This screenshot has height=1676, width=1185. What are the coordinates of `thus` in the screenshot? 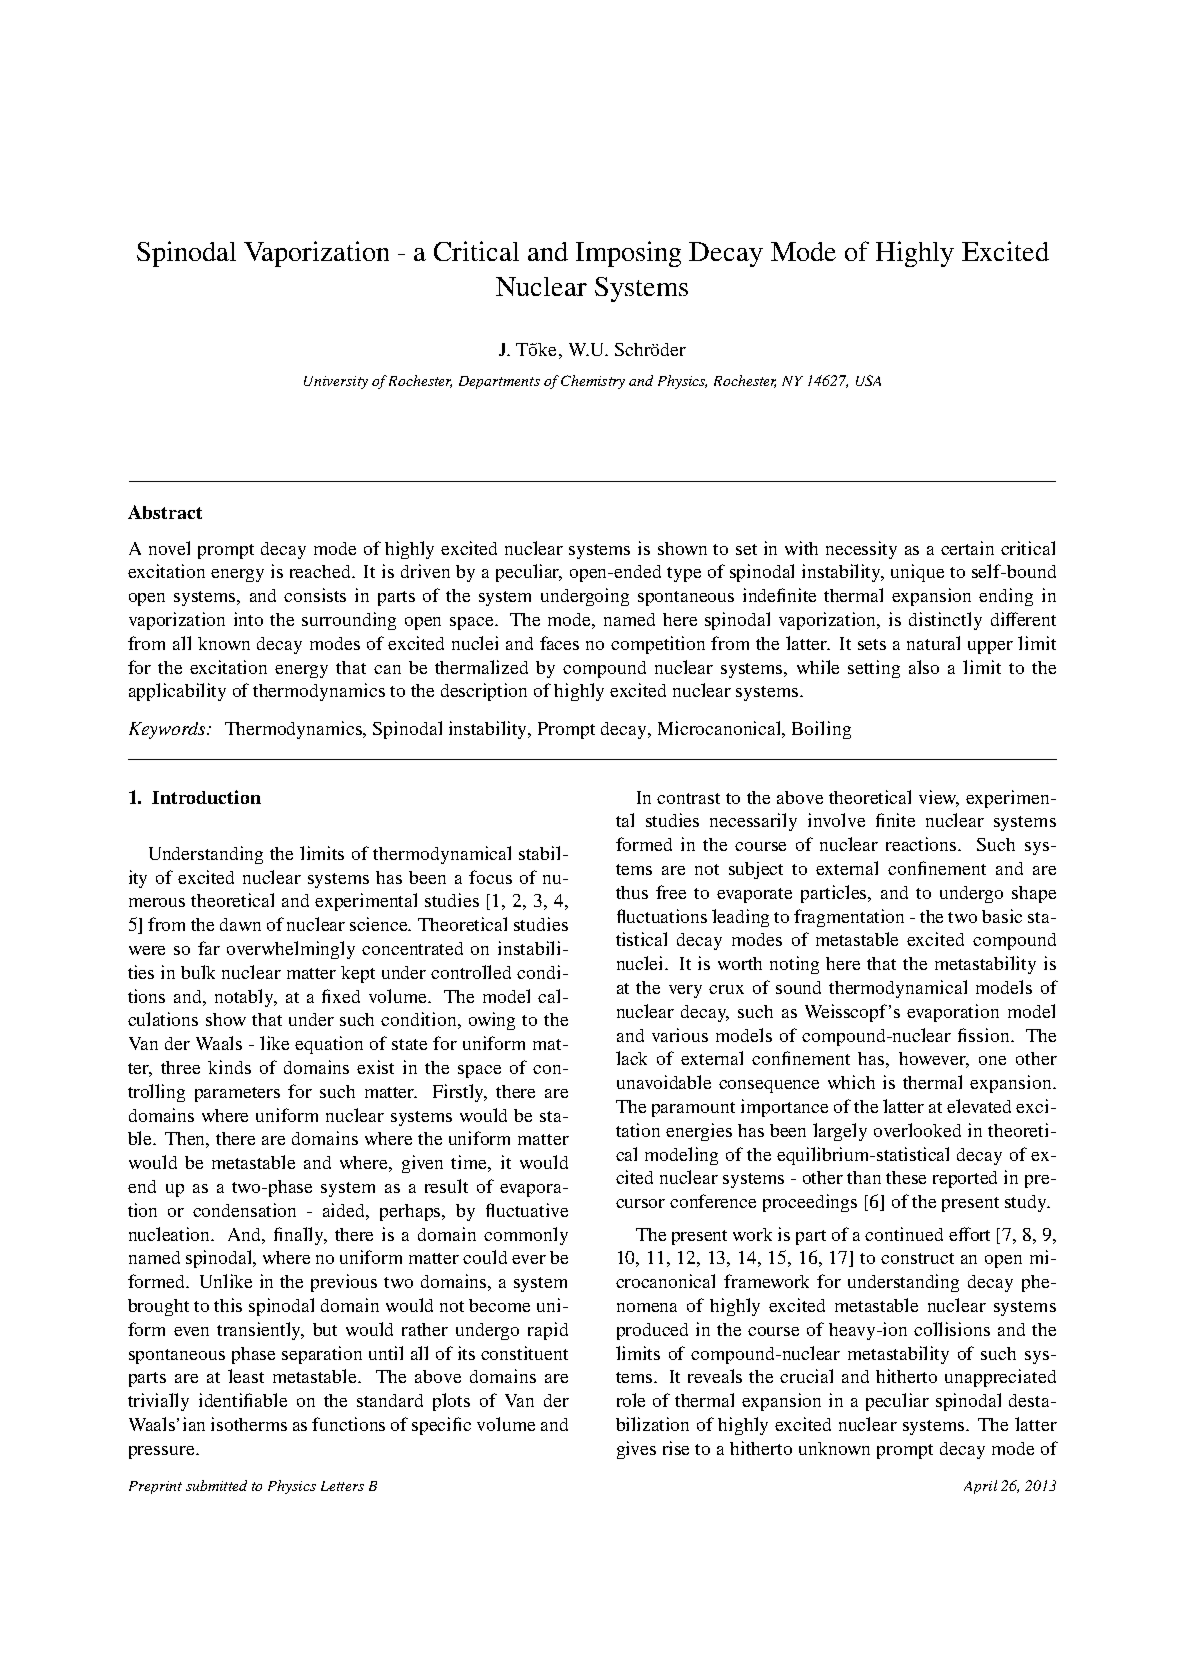 It's located at (632, 892).
